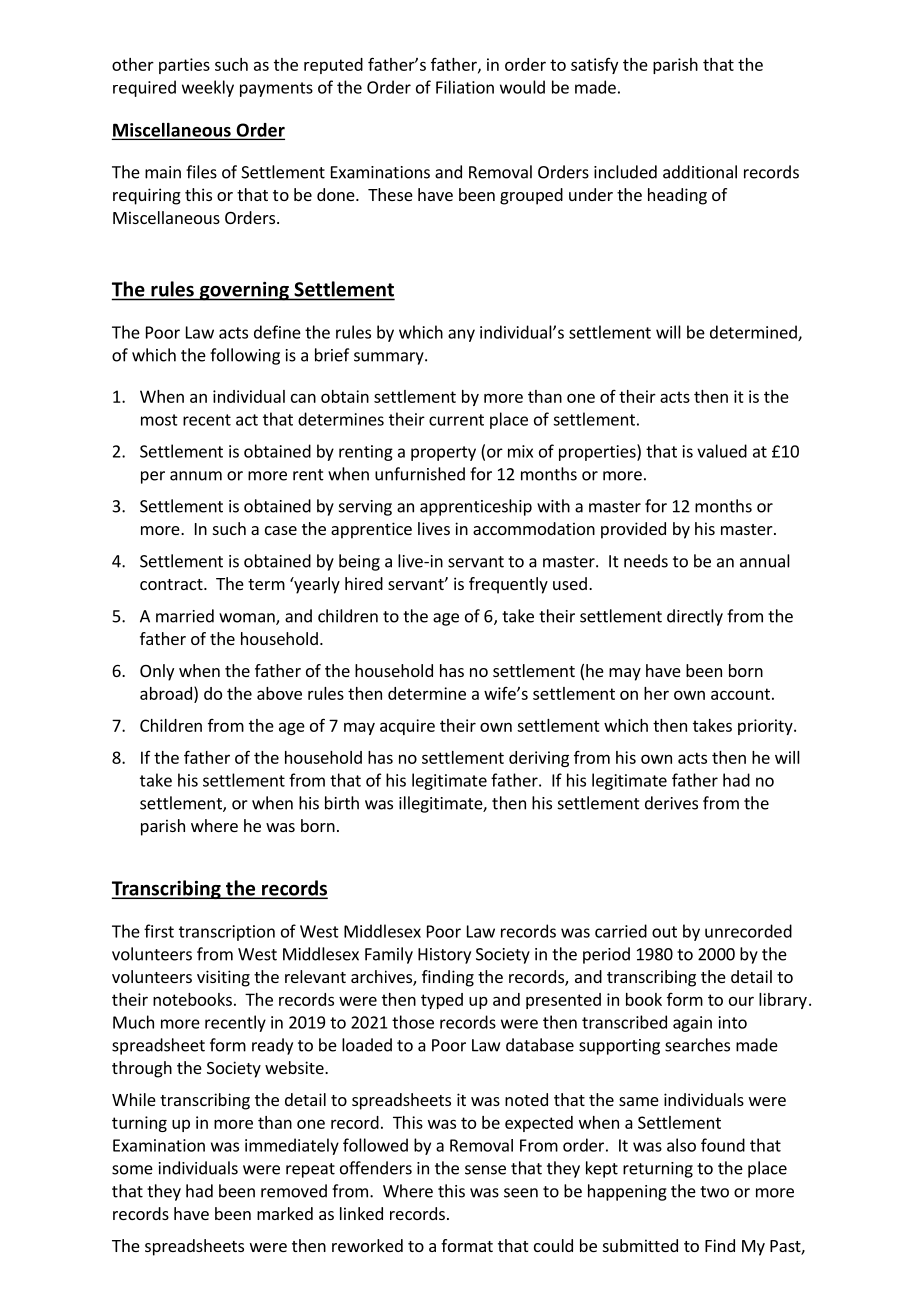 Image resolution: width=924 pixels, height=1308 pixels. Describe the element at coordinates (695, 617) in the image. I see `directly` at that location.
